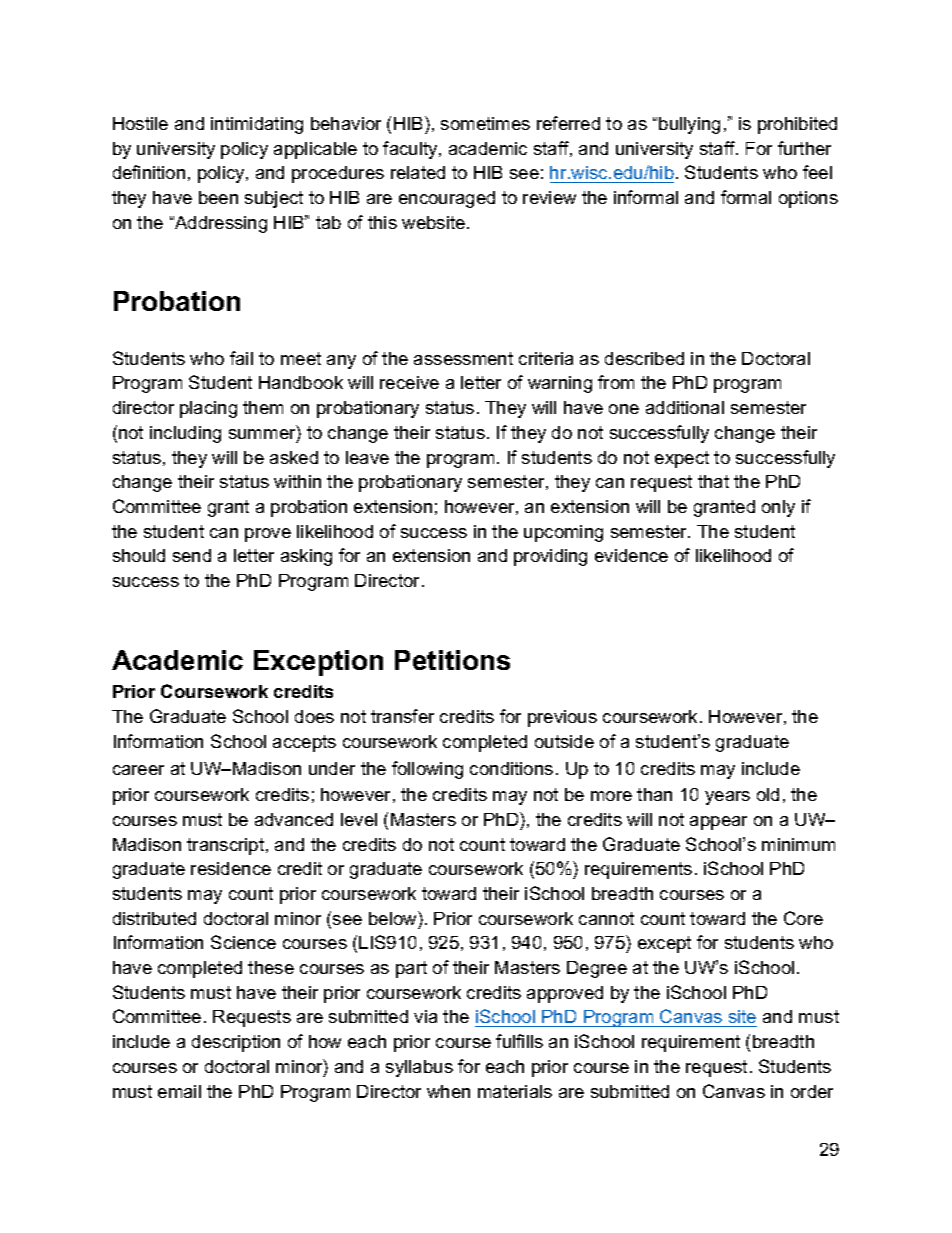 The image size is (952, 1233). Describe the element at coordinates (631, 555) in the document. I see `evidence` at that location.
